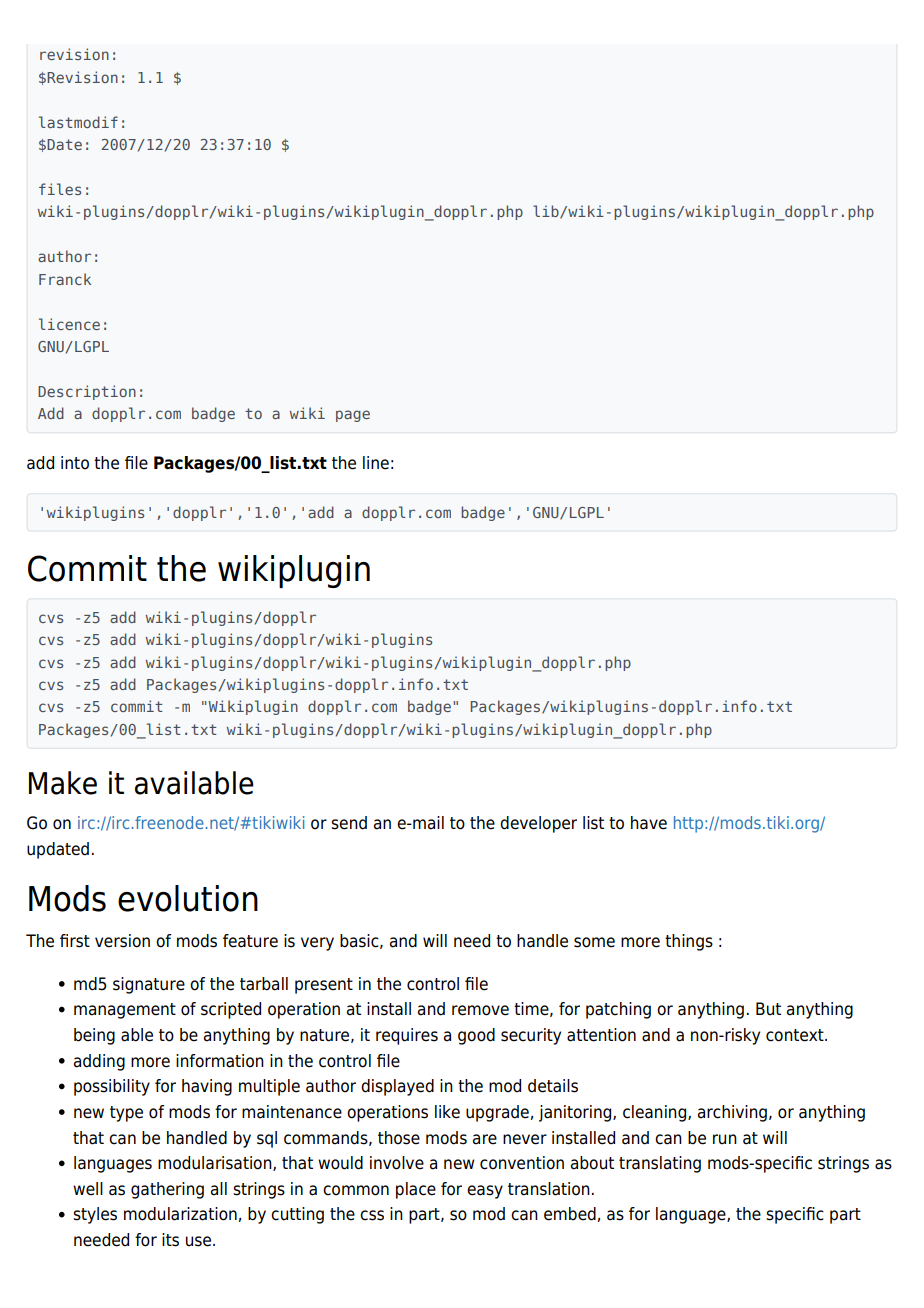 The width and height of the document is (924, 1308). I want to click on send, so click(349, 823).
